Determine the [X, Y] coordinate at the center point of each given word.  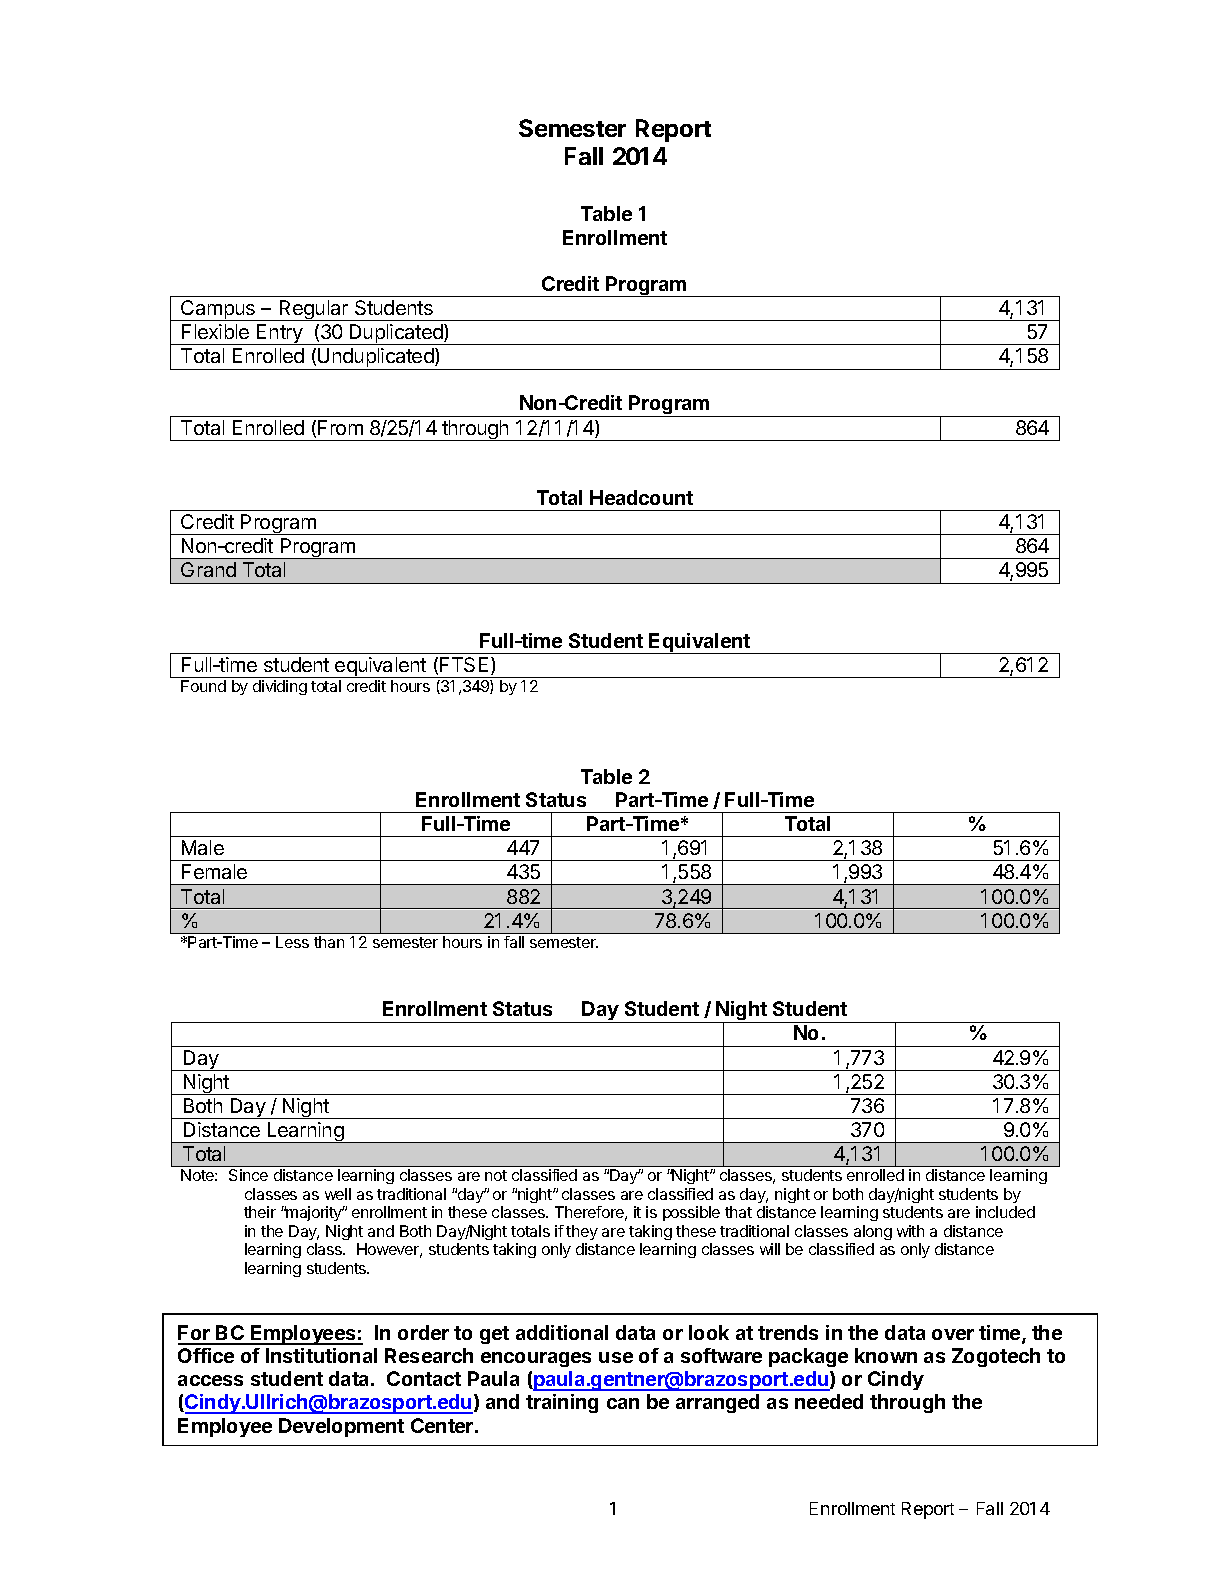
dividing [280, 687]
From [340, 427]
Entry [280, 334]
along [873, 1232]
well [338, 1194]
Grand [208, 569]
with [910, 1231]
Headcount [641, 497]
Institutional [321, 1355]
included [1005, 1212]
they [582, 1232]
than [329, 942]
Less [292, 942]
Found [203, 686]
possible [691, 1213]
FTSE [464, 664]
